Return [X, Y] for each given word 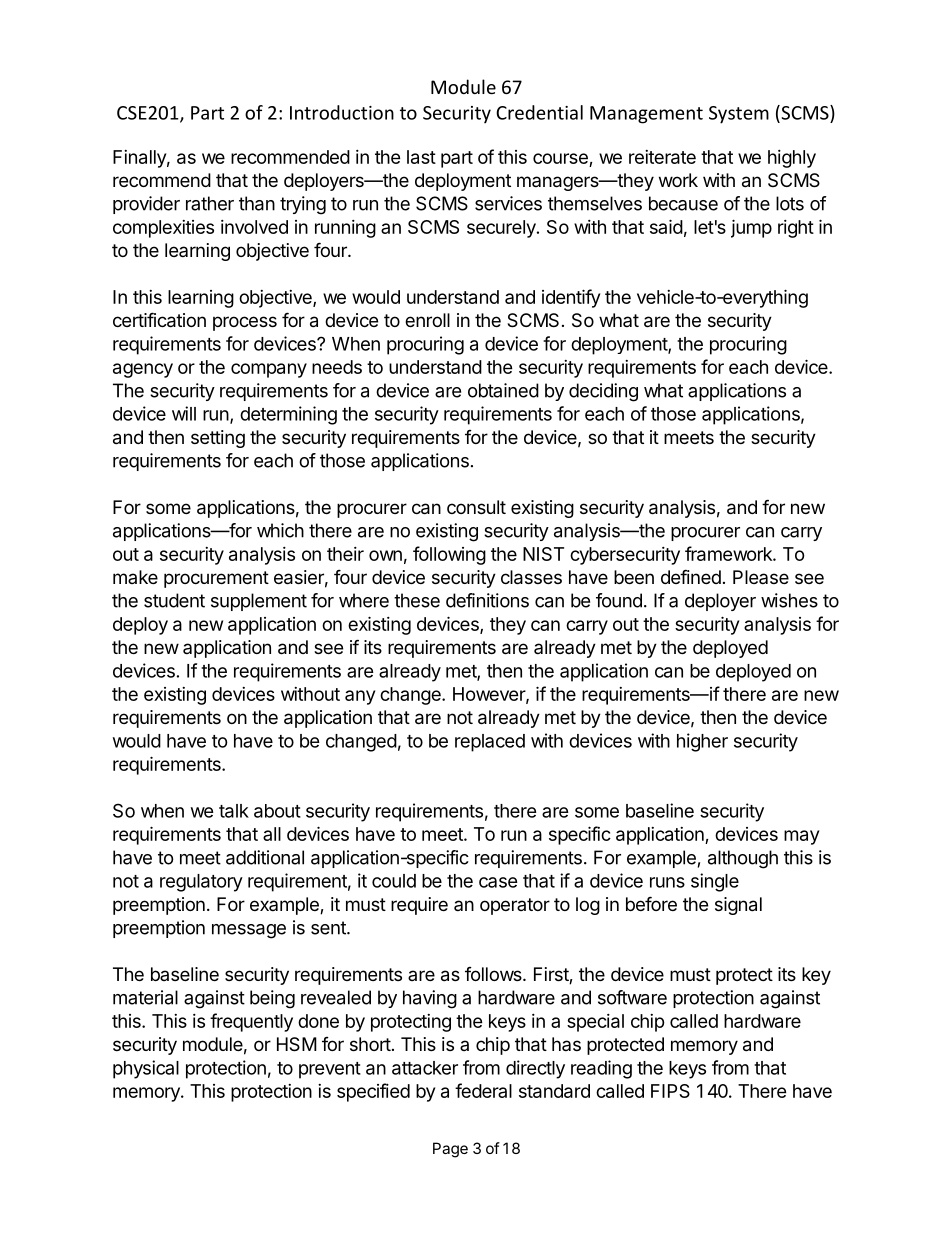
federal [483, 1090]
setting [218, 439]
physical [146, 1069]
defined [691, 576]
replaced [490, 743]
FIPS [670, 1091]
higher [702, 742]
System [739, 115]
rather [210, 203]
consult [476, 507]
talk [234, 811]
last [421, 157]
